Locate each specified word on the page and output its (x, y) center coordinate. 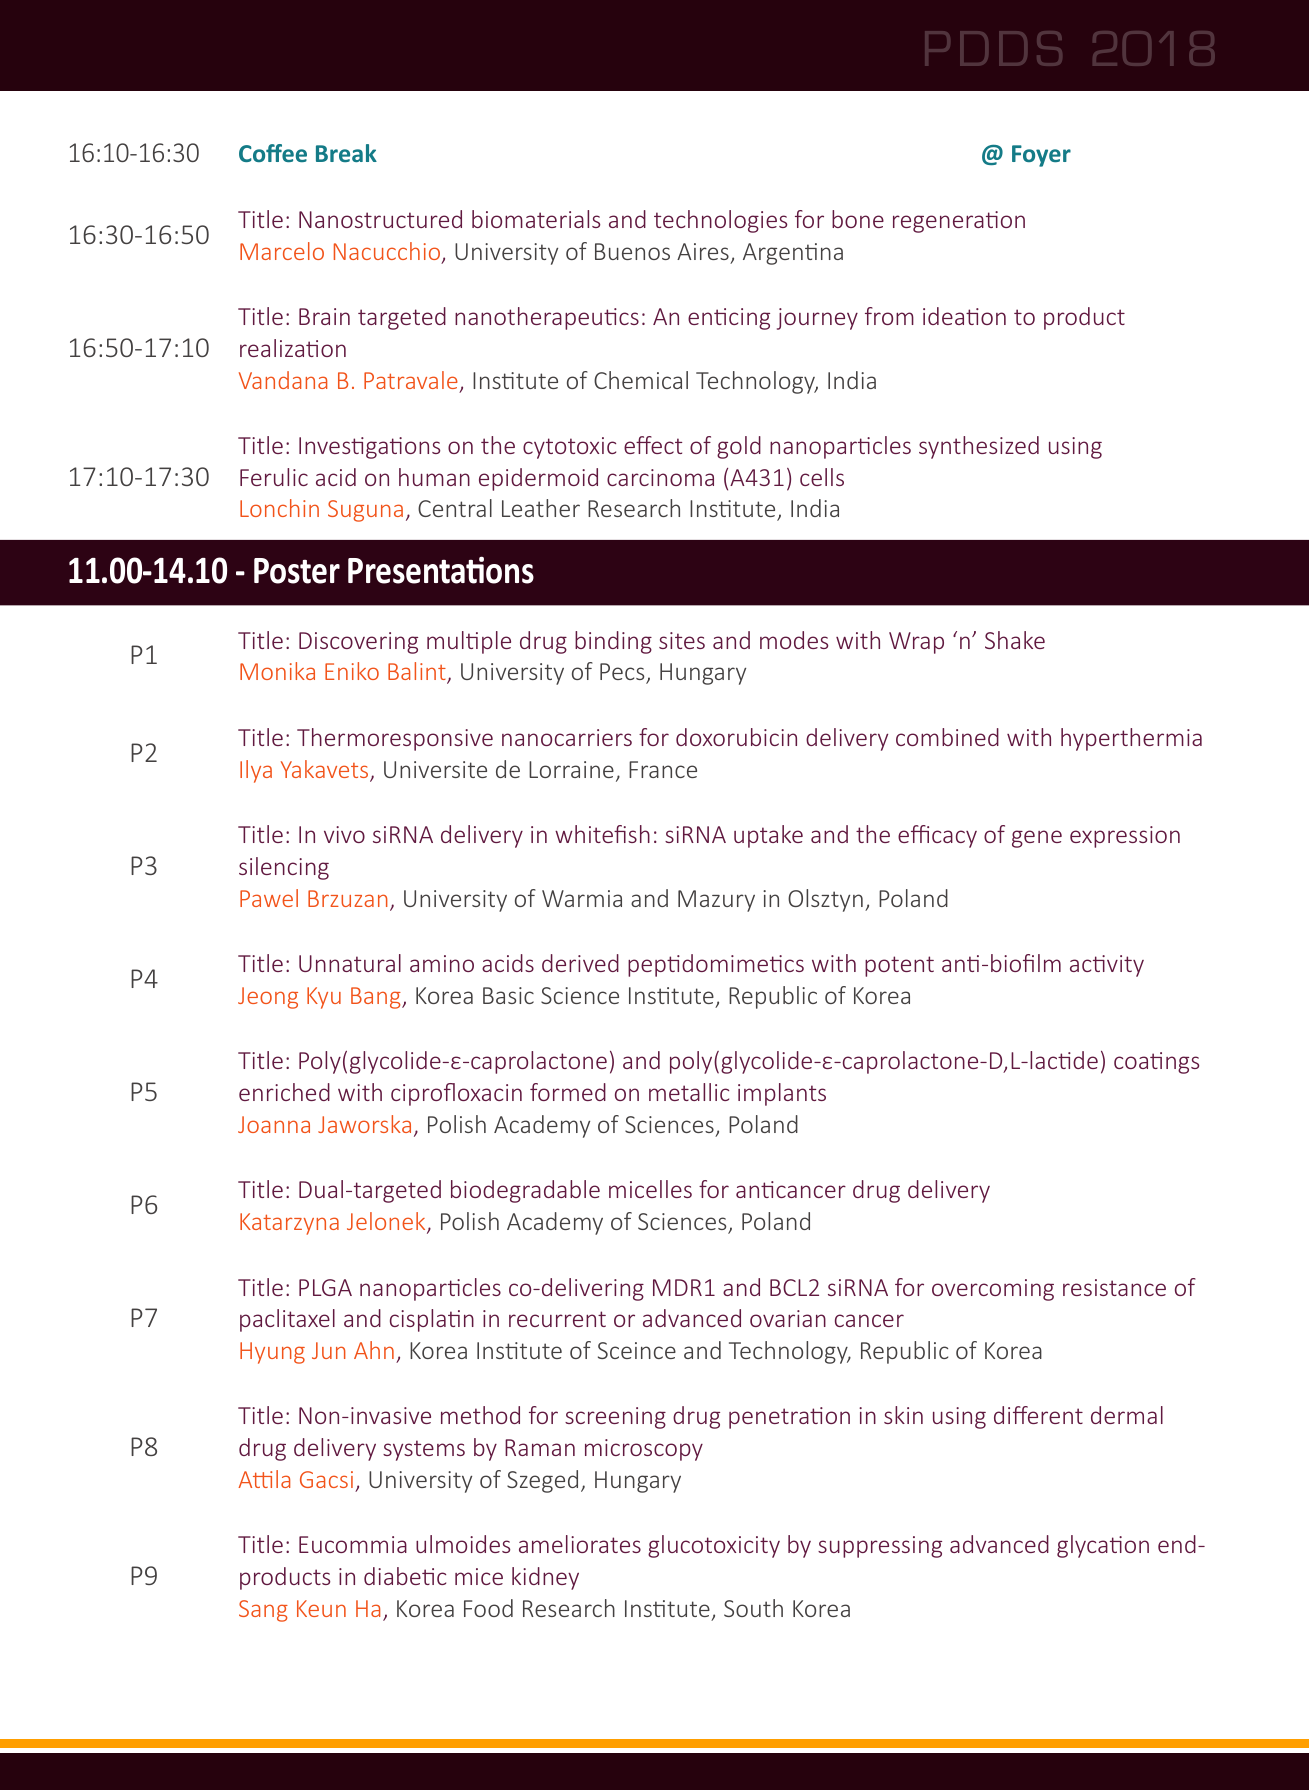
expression (1125, 837)
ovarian (788, 1318)
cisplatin (432, 1320)
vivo (344, 834)
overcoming (993, 1290)
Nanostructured (380, 219)
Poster (297, 571)
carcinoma (660, 477)
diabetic (405, 1576)
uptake (768, 836)
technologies (720, 221)
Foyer (1041, 156)
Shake (1015, 640)
